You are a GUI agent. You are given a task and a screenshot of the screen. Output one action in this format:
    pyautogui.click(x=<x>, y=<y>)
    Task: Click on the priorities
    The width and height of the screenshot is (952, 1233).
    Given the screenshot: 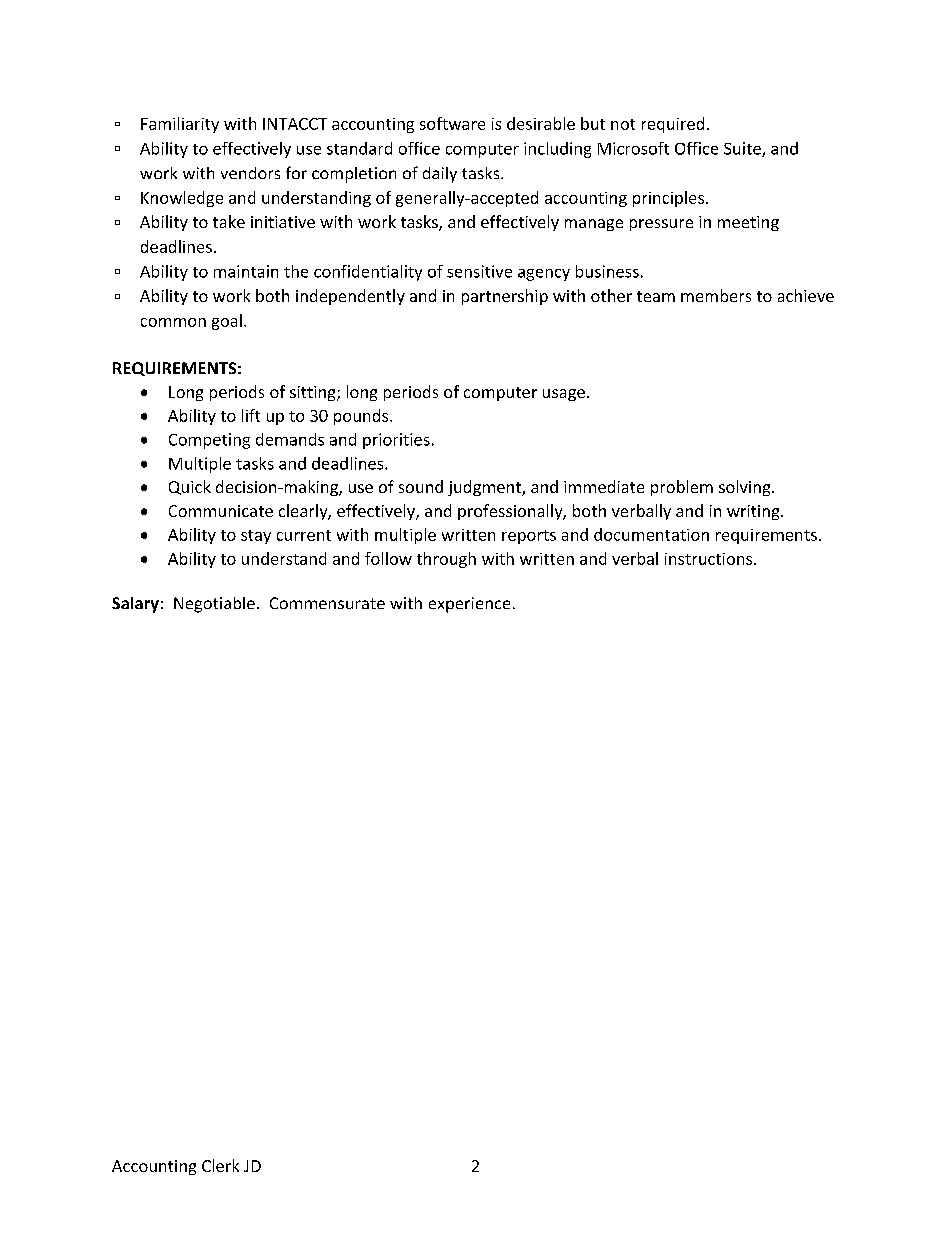 What is the action you would take?
    pyautogui.click(x=396, y=441)
